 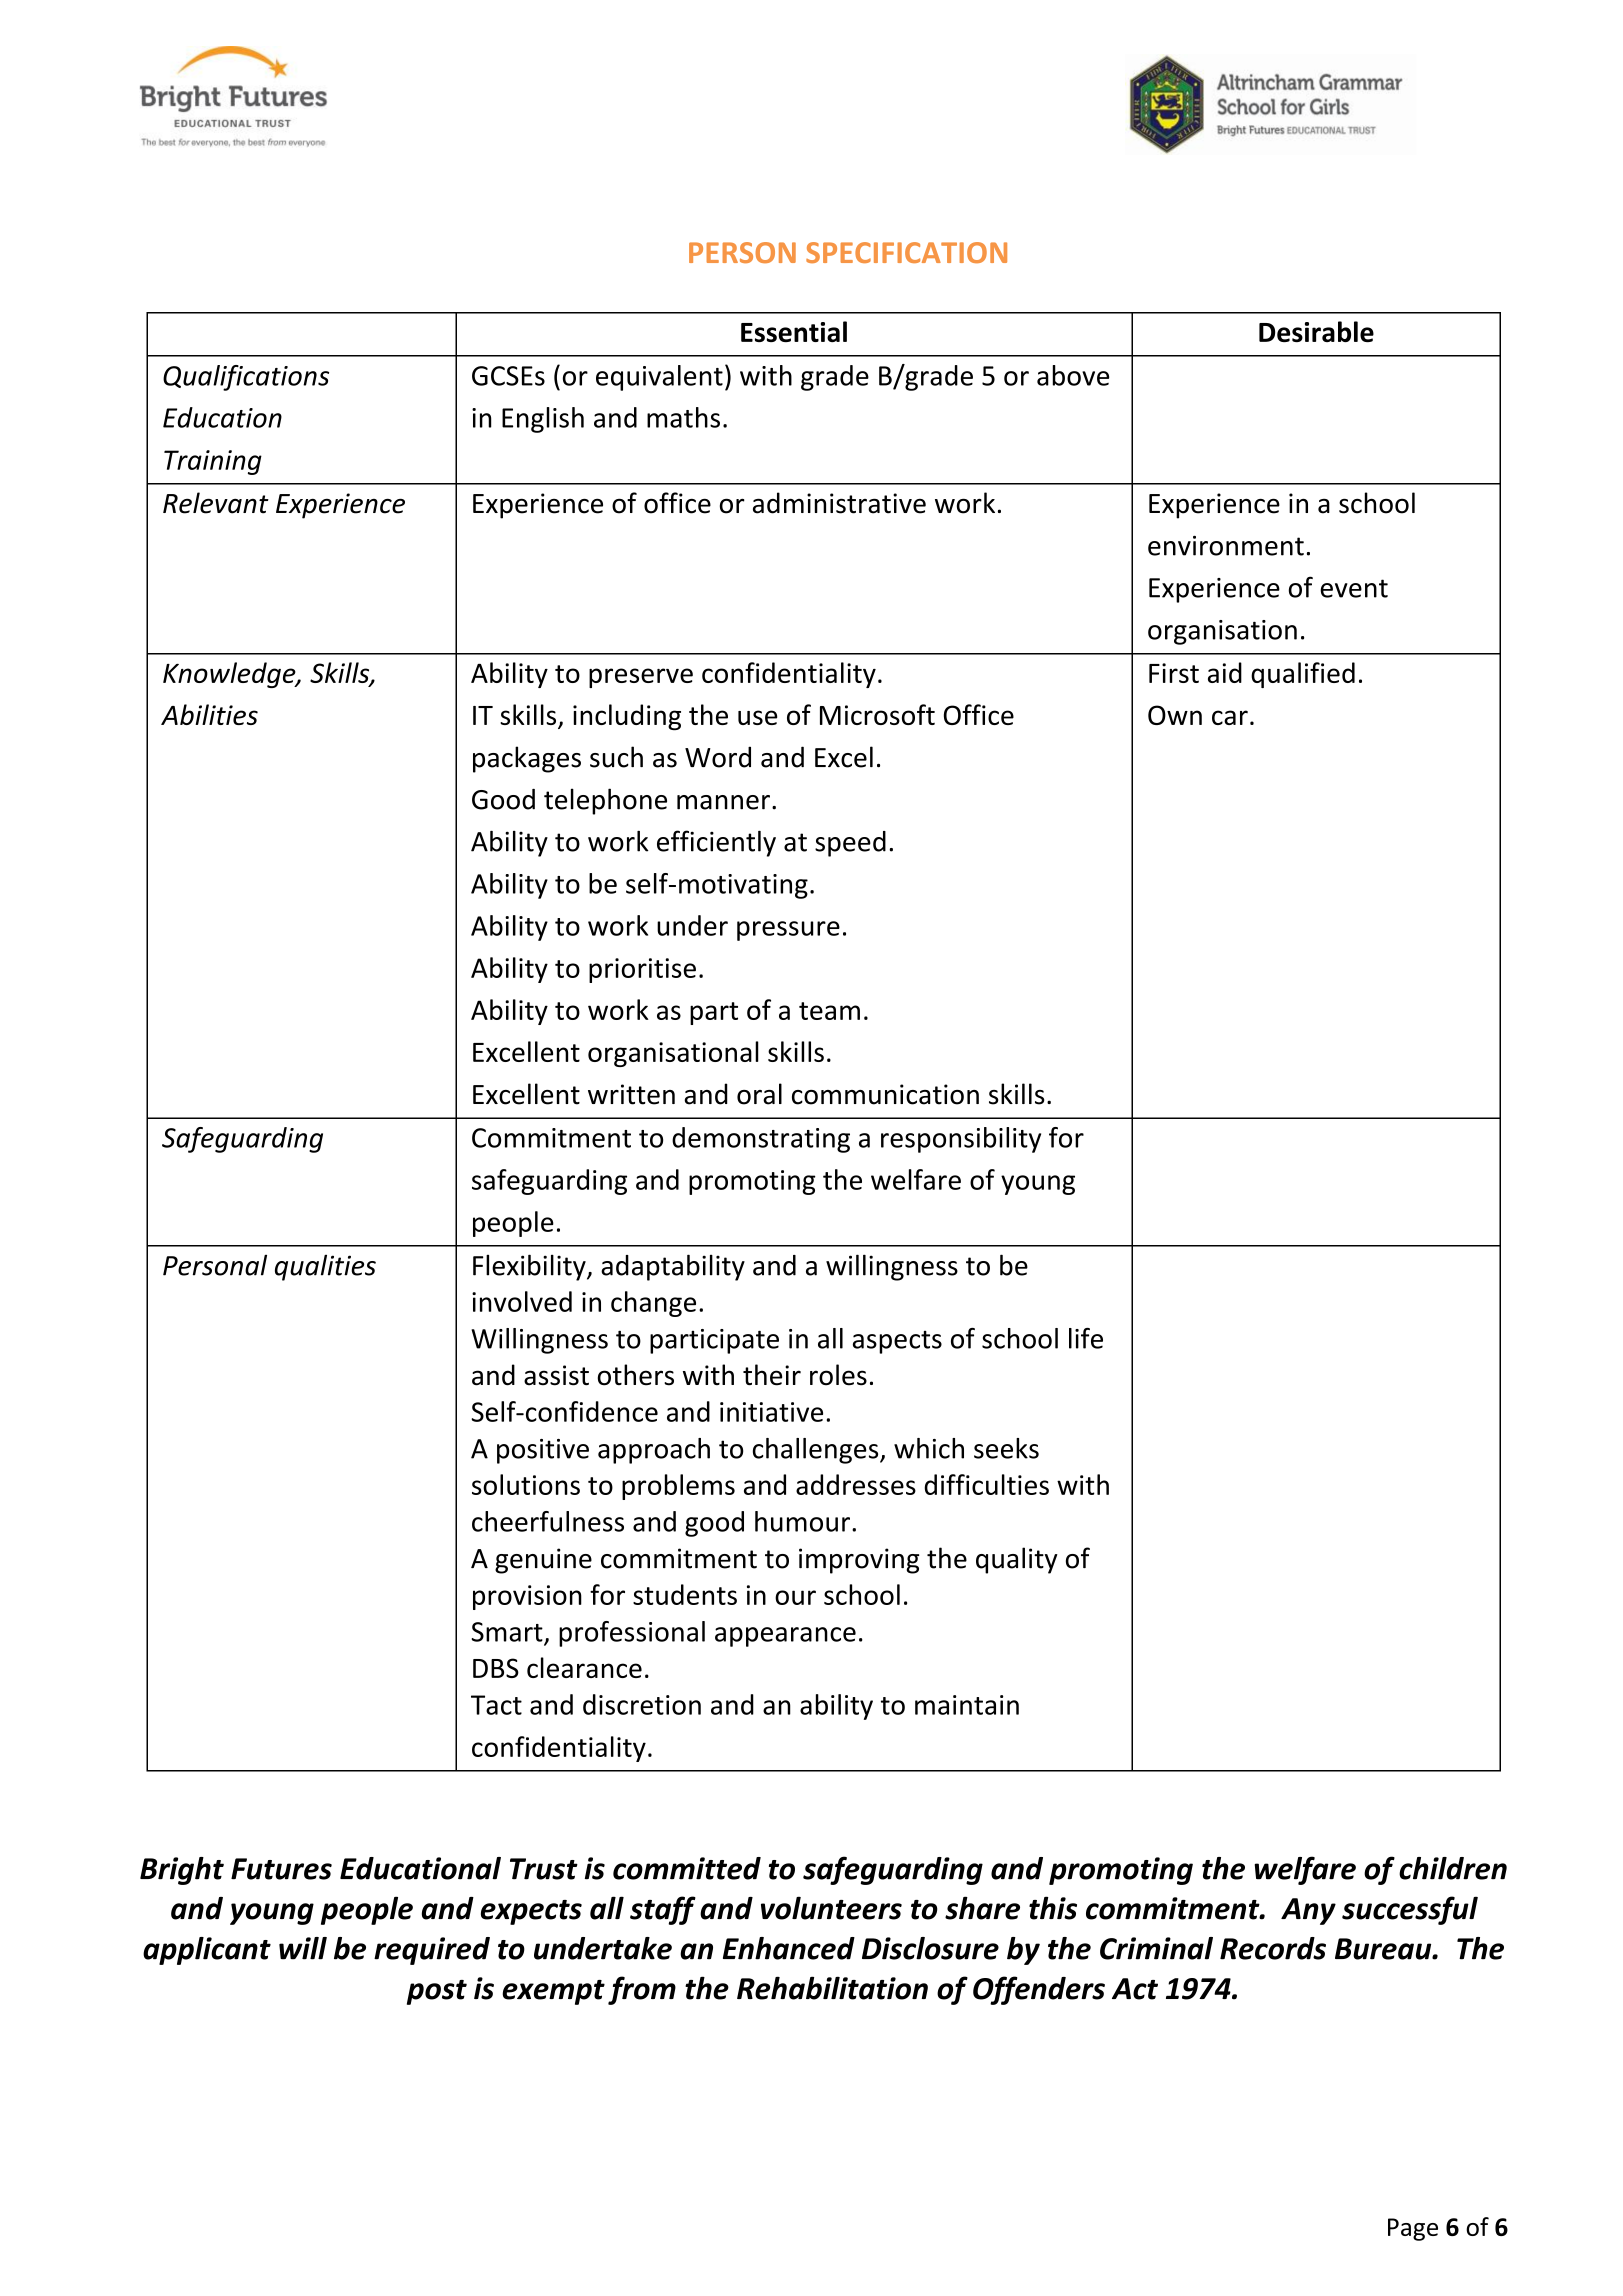 I want to click on car, so click(x=1230, y=717).
